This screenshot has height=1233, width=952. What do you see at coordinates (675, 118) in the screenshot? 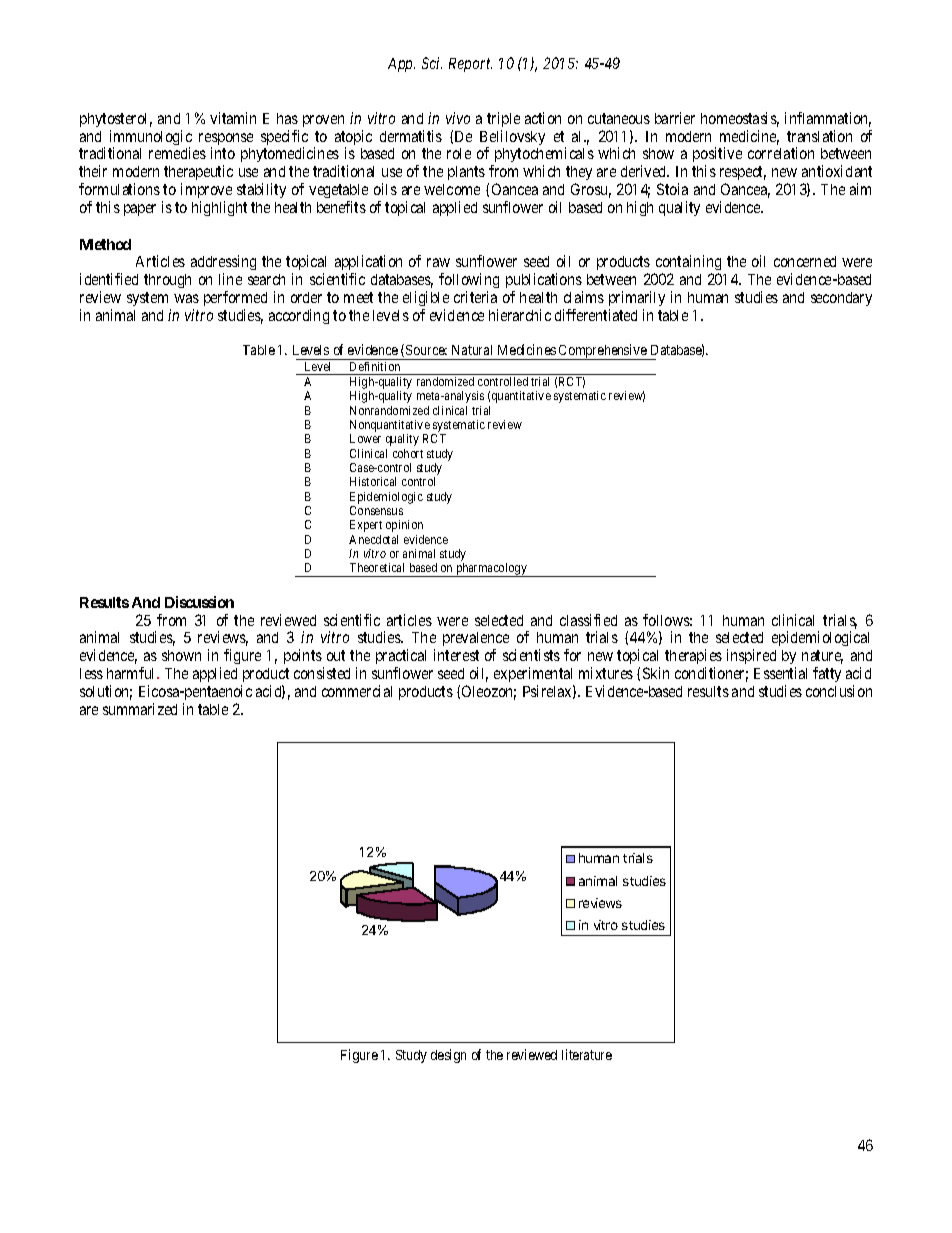
I see `barrier` at bounding box center [675, 118].
